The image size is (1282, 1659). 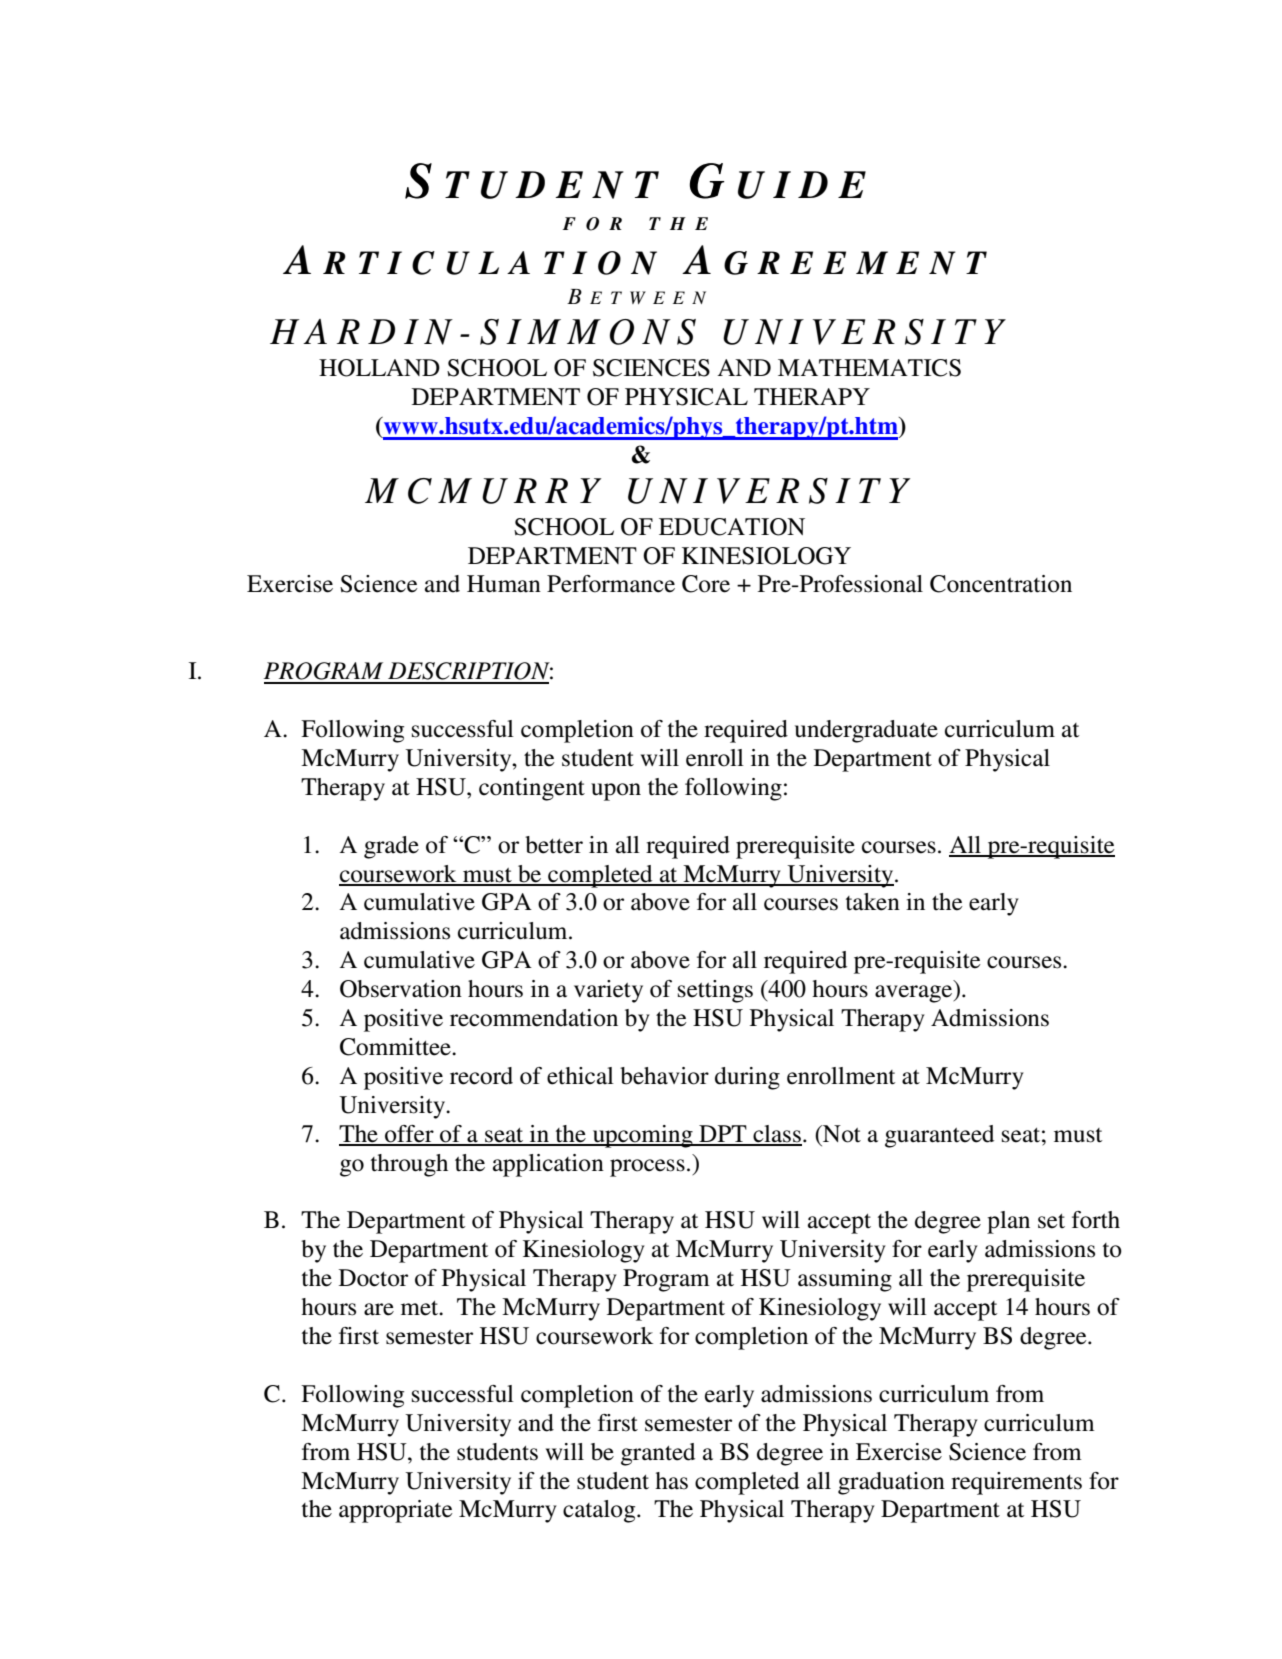 I want to click on average, so click(x=915, y=994).
